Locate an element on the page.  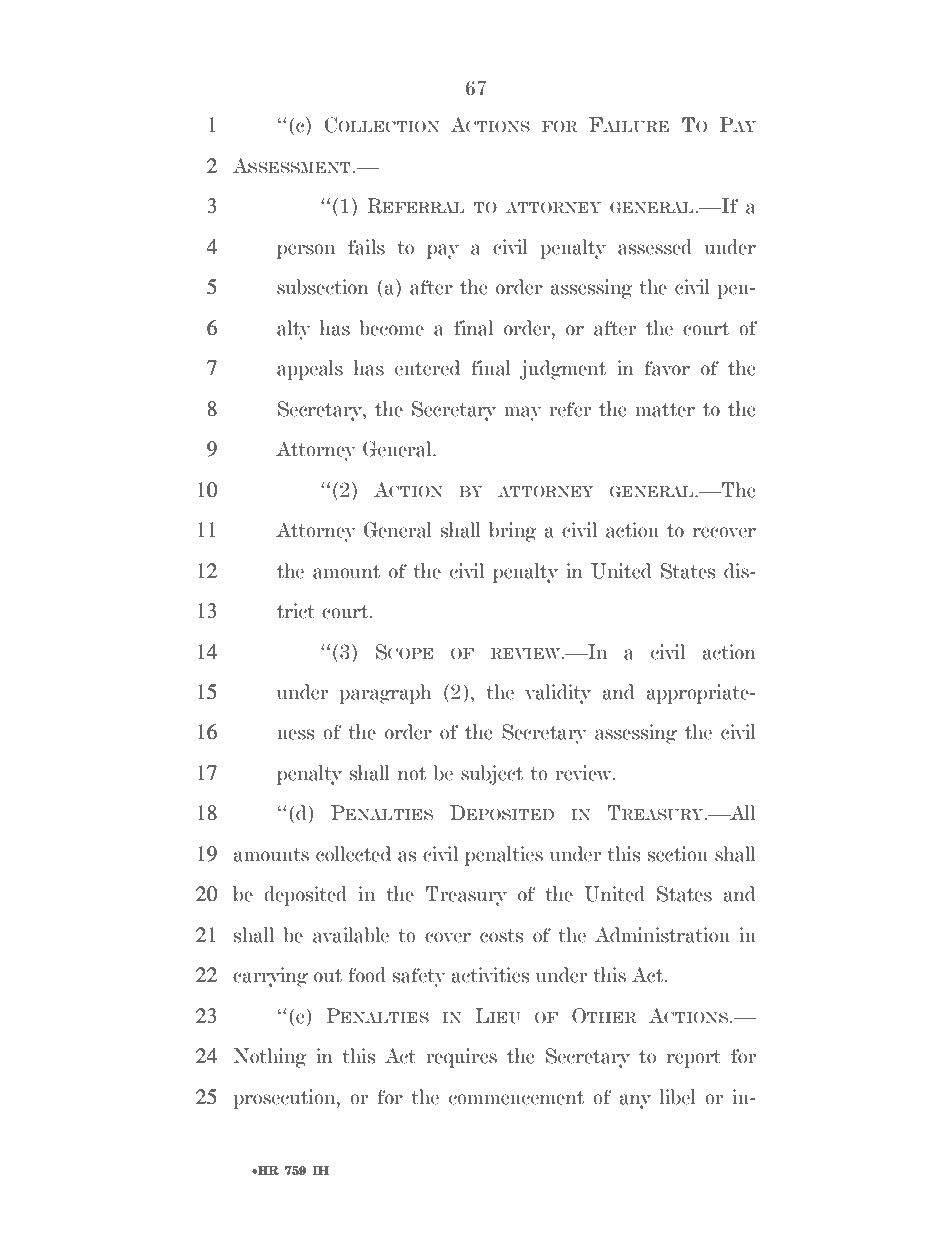
matter is located at coordinates (665, 410).
